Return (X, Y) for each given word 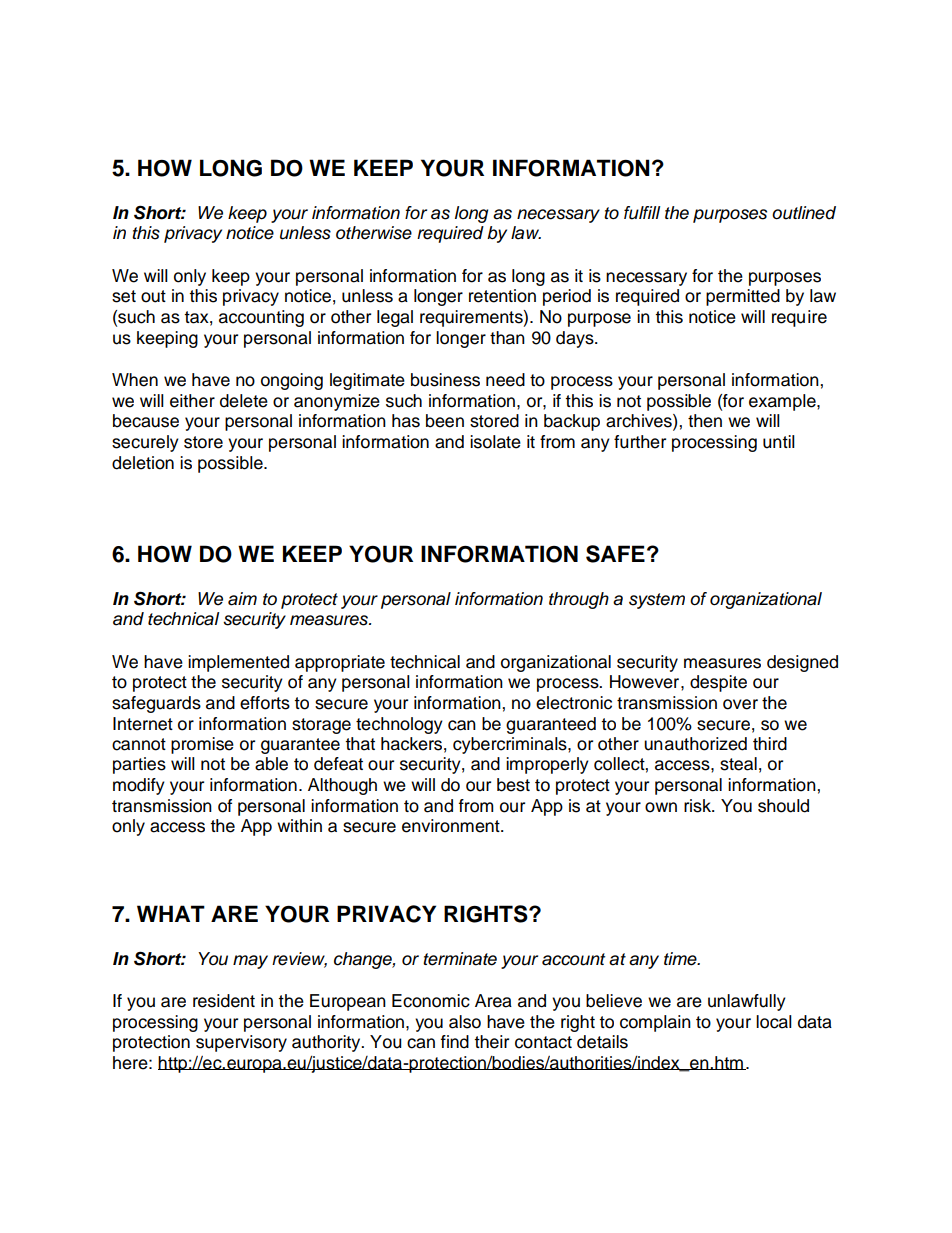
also (465, 1022)
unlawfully (747, 1002)
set (124, 296)
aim (242, 599)
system (657, 601)
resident (224, 1001)
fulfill (642, 213)
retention (502, 296)
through (579, 600)
